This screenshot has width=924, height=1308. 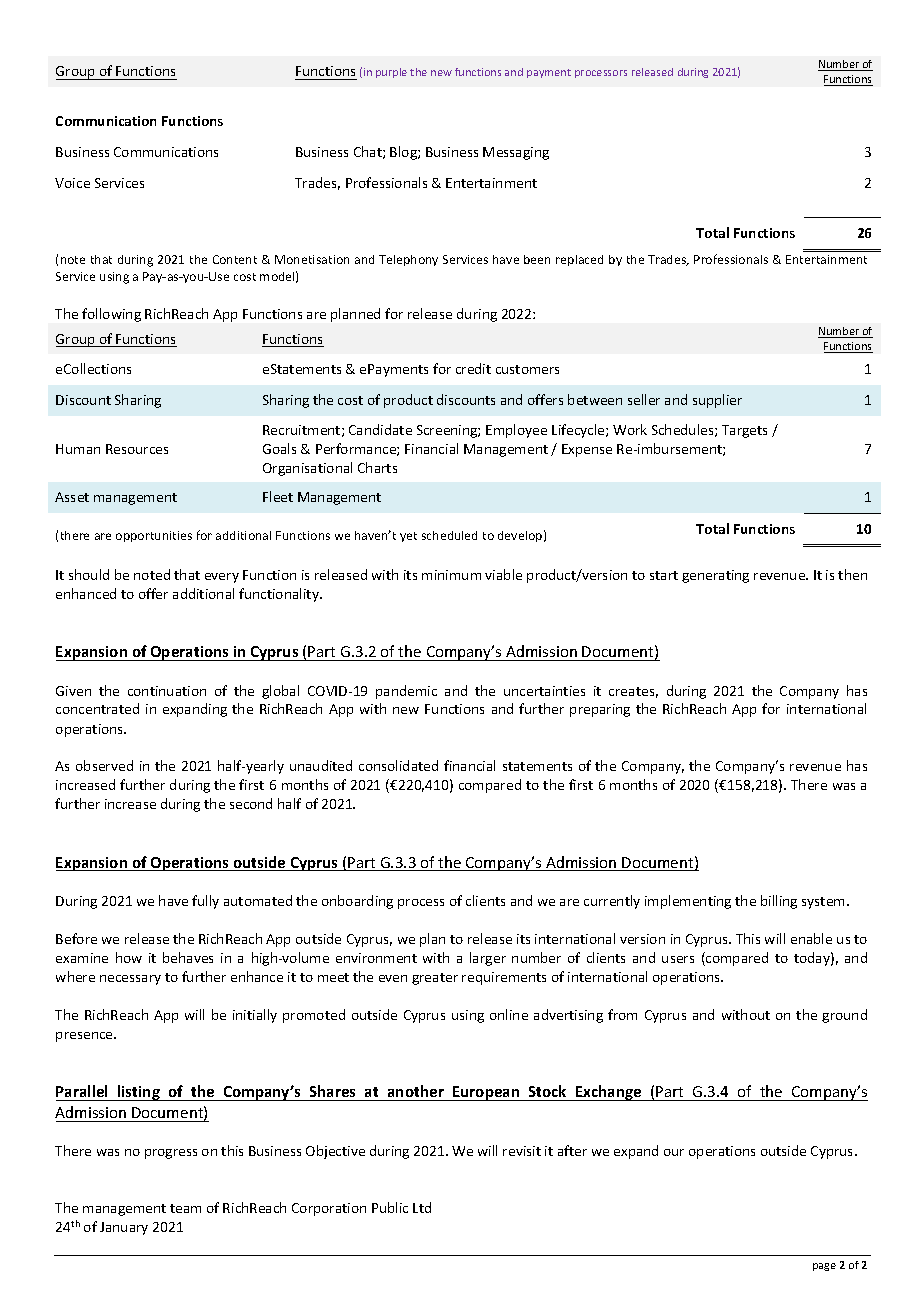 I want to click on consolidated, so click(x=398, y=765).
